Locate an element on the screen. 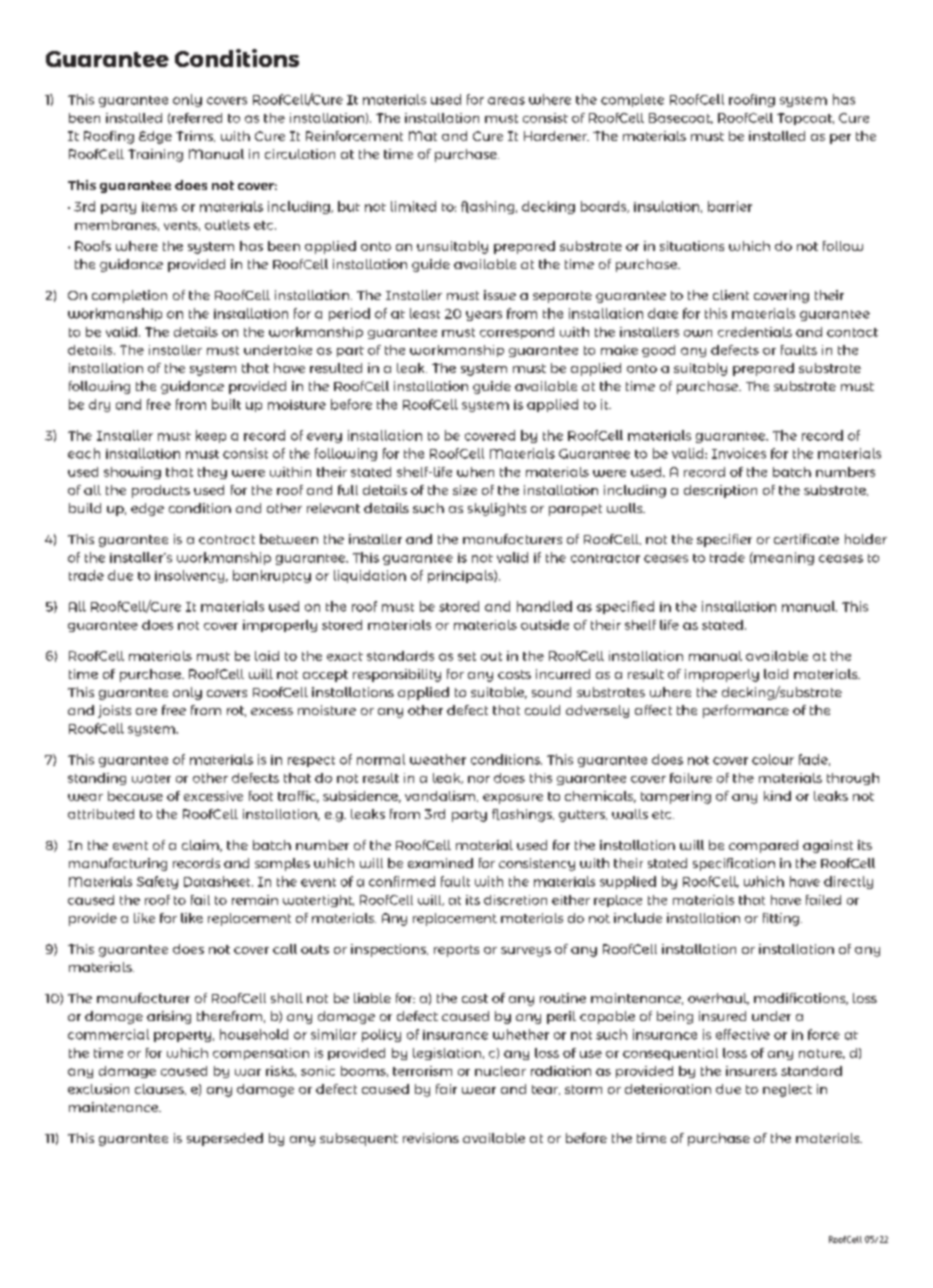 The image size is (933, 1288). Trims is located at coordinates (195, 136).
